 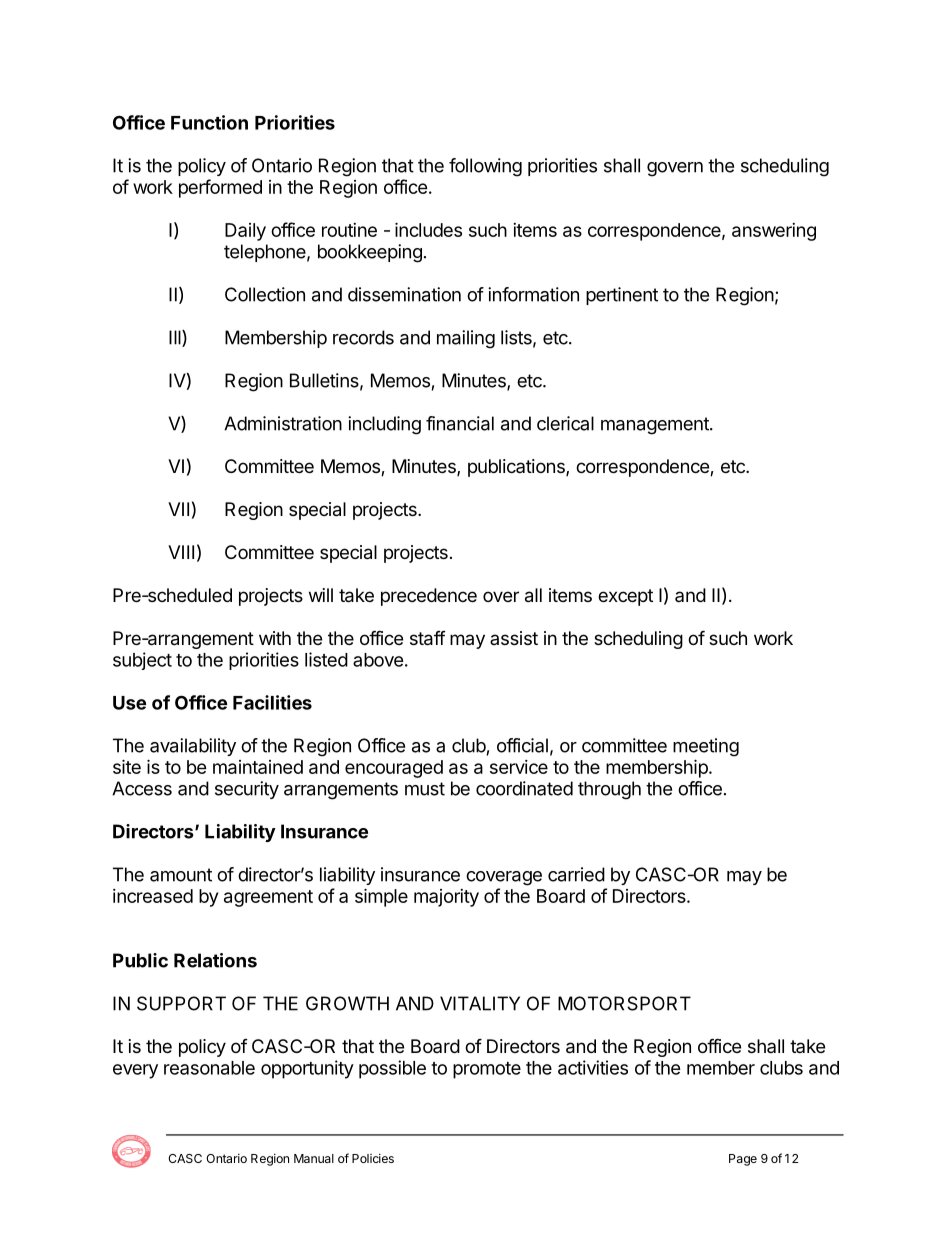 What do you see at coordinates (209, 1068) in the document?
I see `reasonable` at bounding box center [209, 1068].
